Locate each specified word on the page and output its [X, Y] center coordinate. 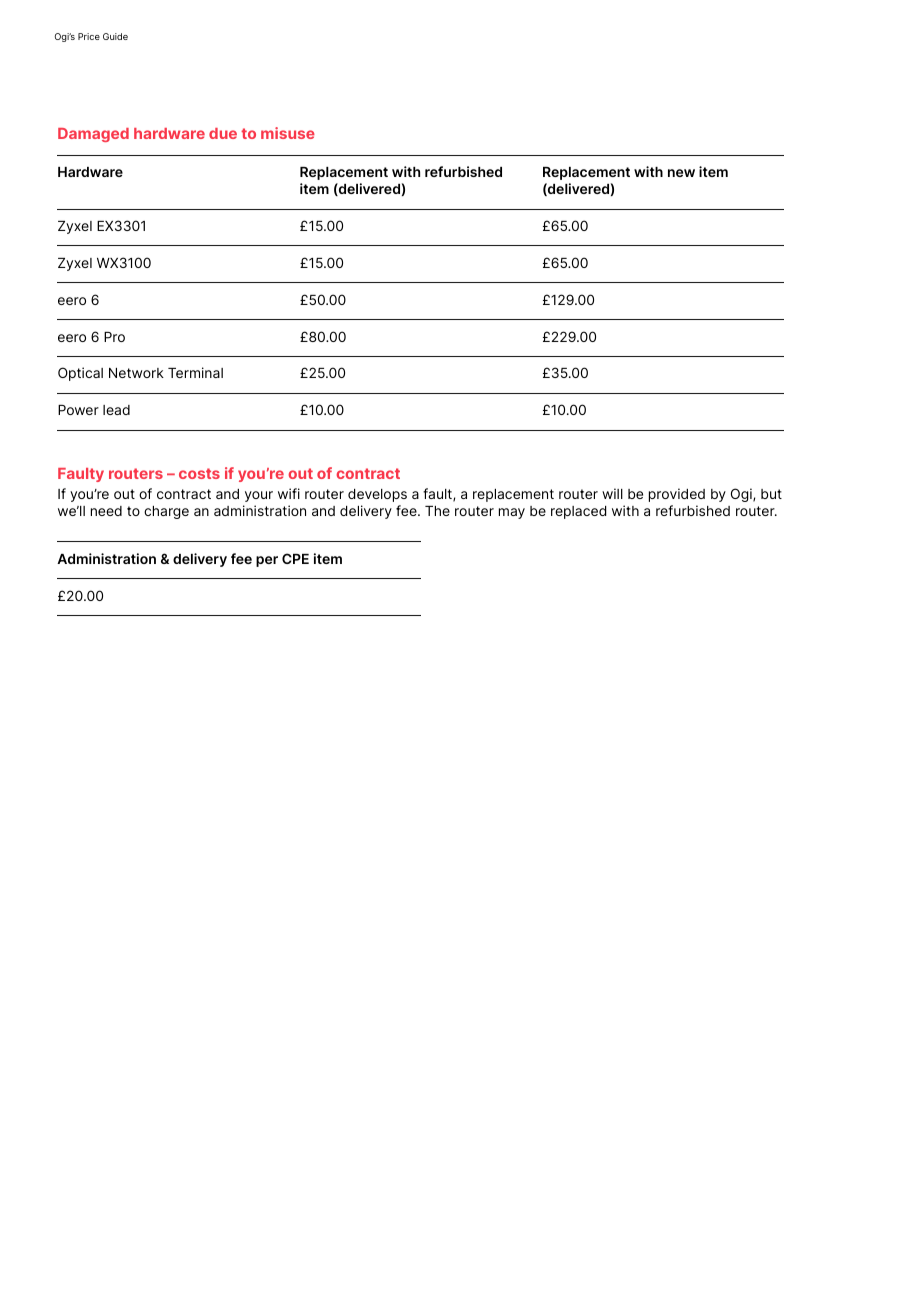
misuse [288, 133]
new [681, 173]
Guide [115, 36]
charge [166, 512]
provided [677, 495]
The [437, 511]
